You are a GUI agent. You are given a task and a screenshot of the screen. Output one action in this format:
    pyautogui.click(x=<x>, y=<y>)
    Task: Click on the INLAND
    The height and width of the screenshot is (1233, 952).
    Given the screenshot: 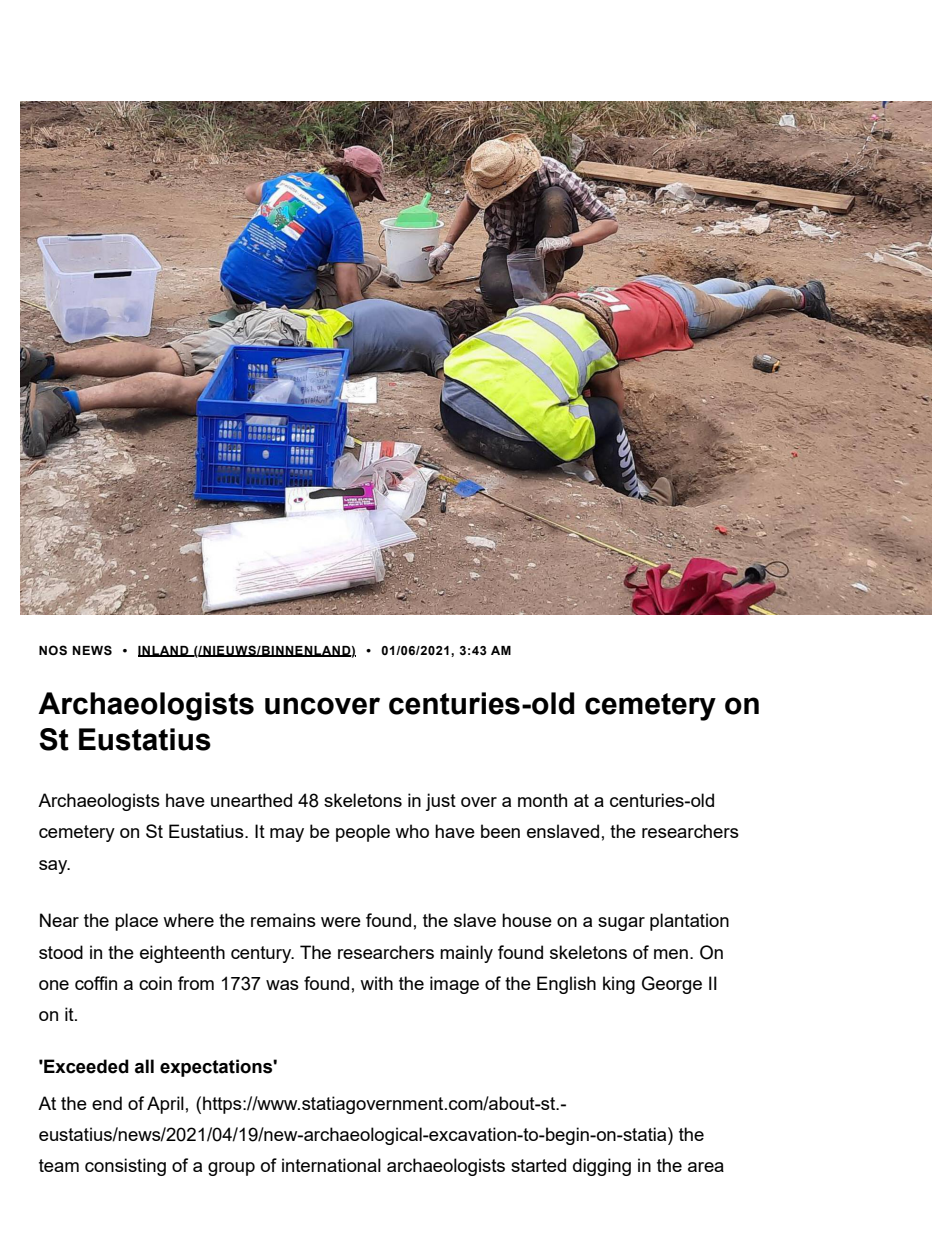 What is the action you would take?
    pyautogui.click(x=164, y=651)
